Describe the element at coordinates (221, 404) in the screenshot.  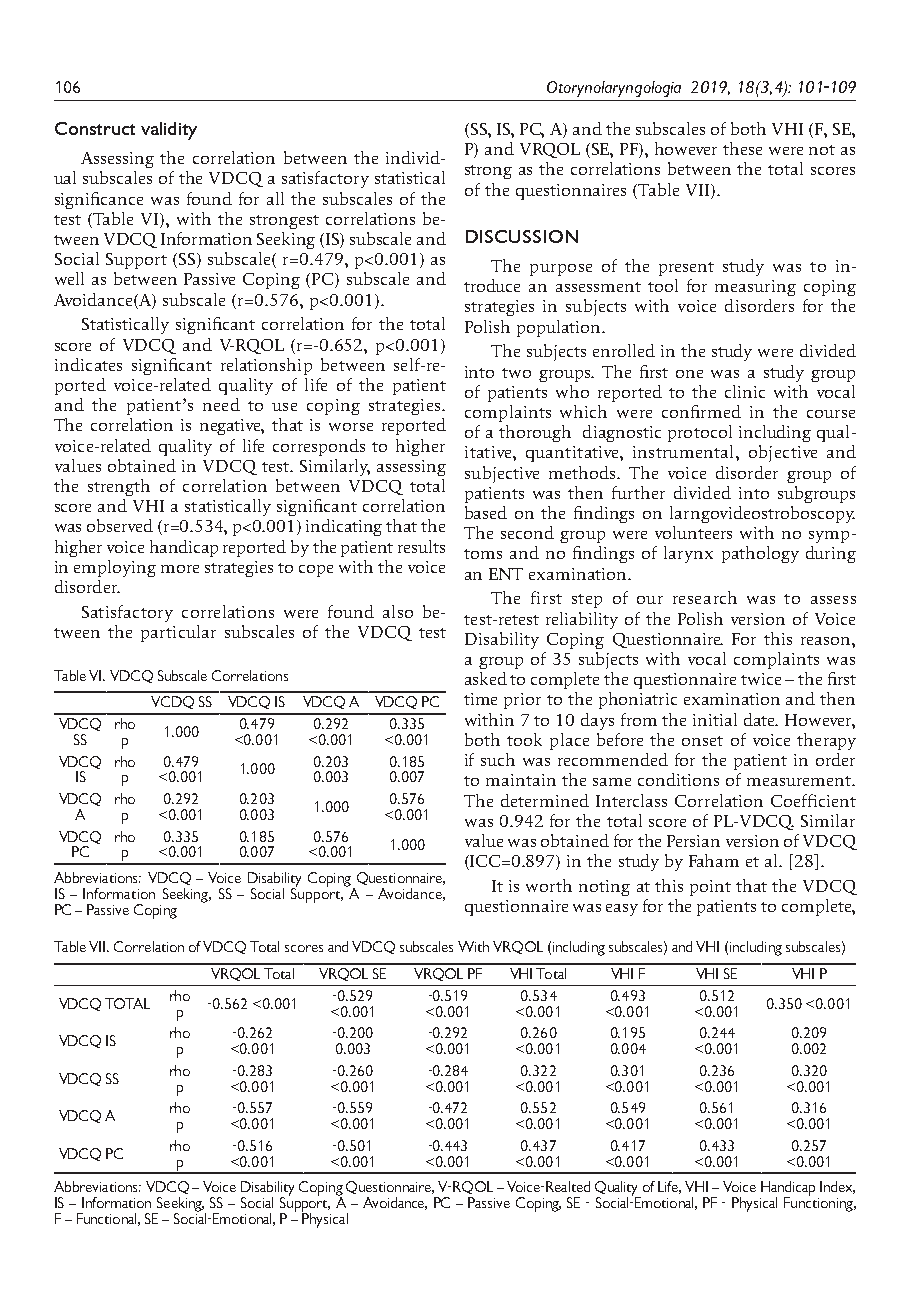
I see `need` at that location.
